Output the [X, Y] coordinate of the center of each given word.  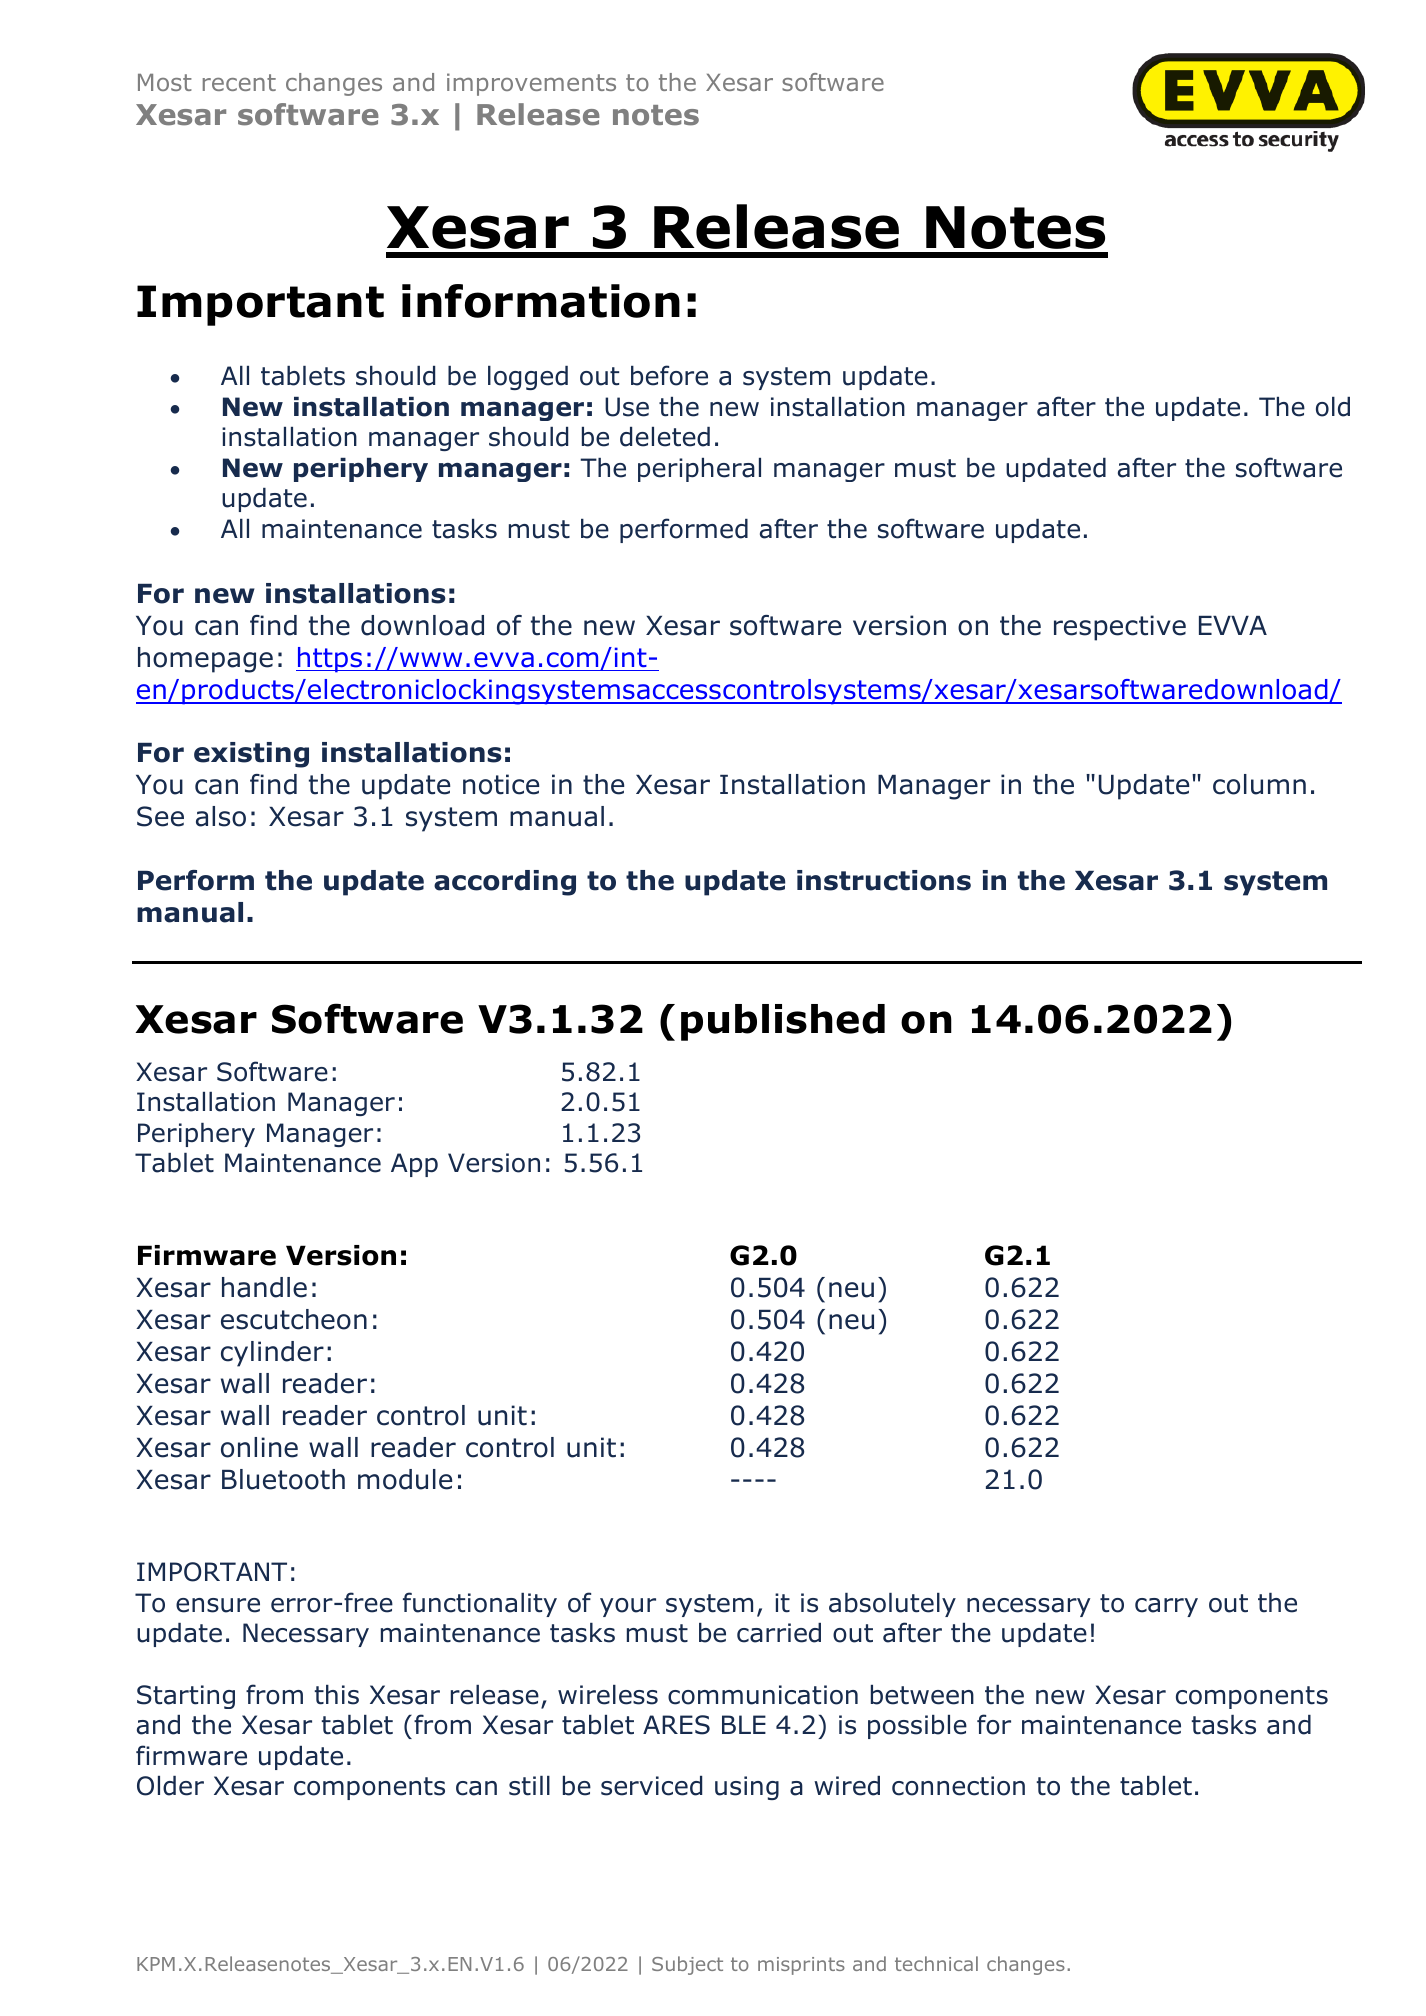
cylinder [272, 1354]
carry [1166, 1607]
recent [239, 82]
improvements [531, 84]
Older [170, 1786]
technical [936, 1963]
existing [251, 755]
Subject [687, 1965]
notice [501, 784]
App [414, 1165]
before [669, 375]
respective [1120, 628]
